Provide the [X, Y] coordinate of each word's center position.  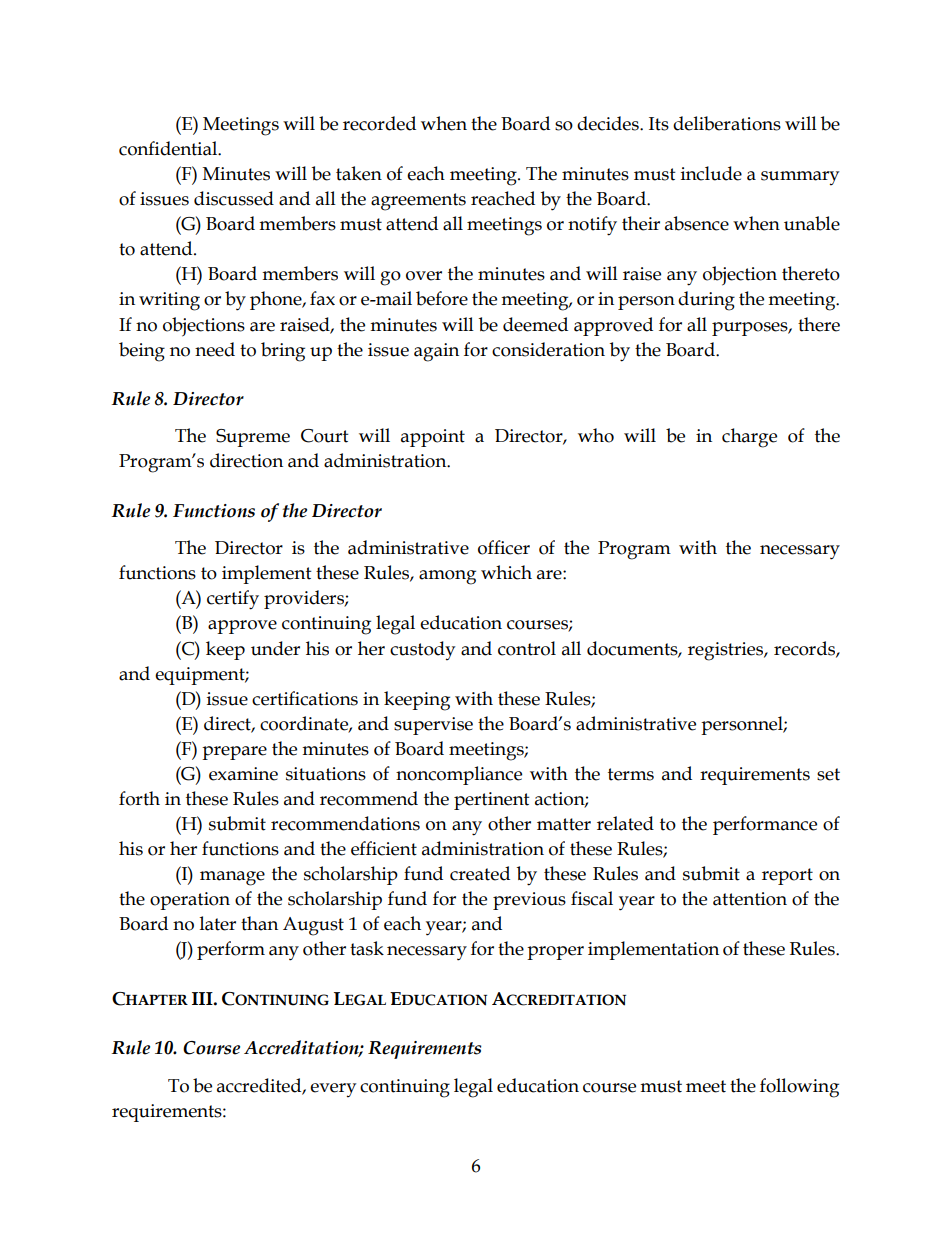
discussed [234, 198]
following [799, 1088]
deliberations [727, 123]
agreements [418, 202]
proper [555, 953]
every [333, 1090]
